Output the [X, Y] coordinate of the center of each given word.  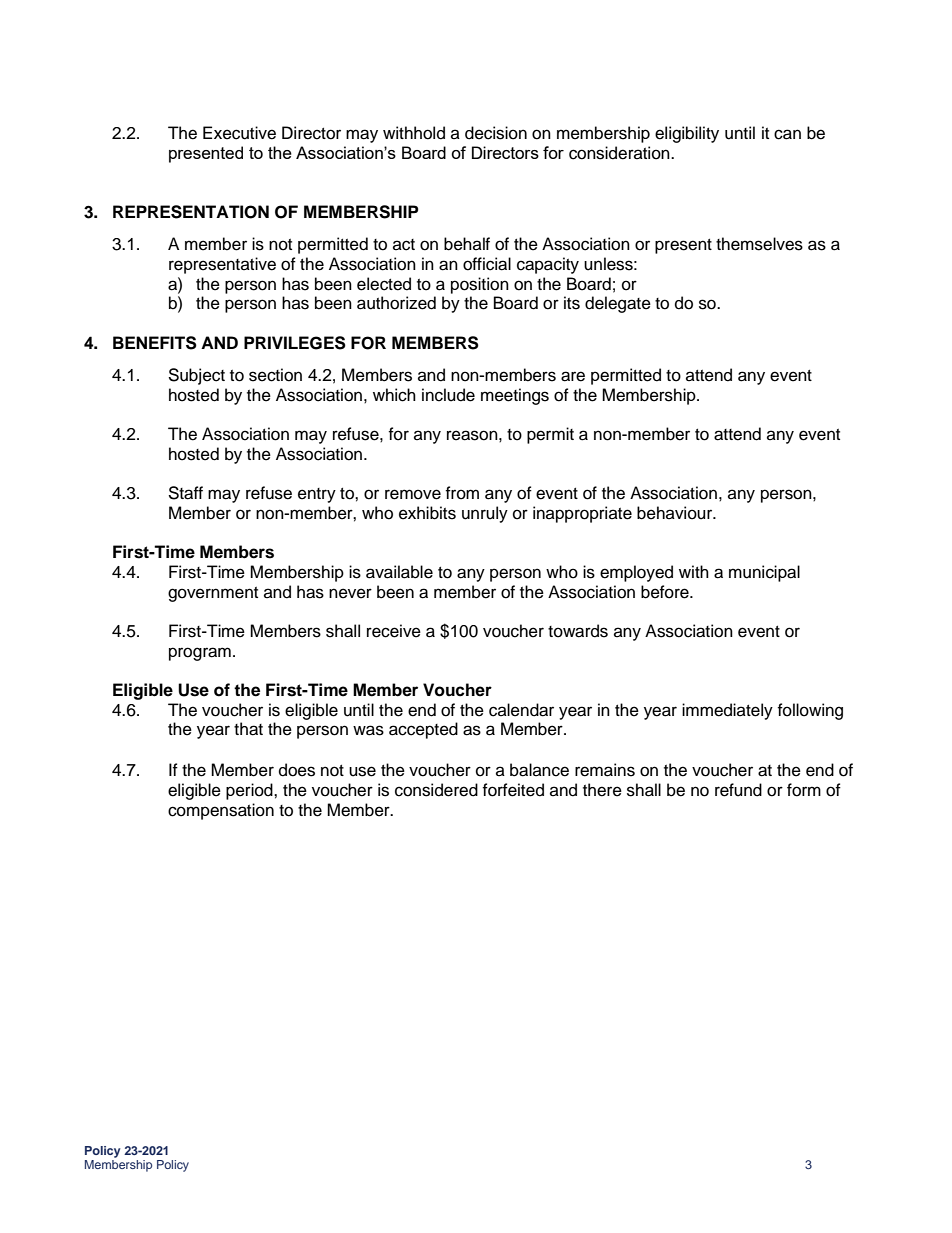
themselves [759, 244]
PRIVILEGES [295, 343]
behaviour [676, 513]
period [250, 791]
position [480, 285]
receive [394, 631]
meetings [515, 396]
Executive [239, 133]
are [573, 376]
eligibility [687, 134]
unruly [485, 514]
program [200, 654]
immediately [727, 711]
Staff [185, 493]
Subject [196, 376]
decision [496, 133]
